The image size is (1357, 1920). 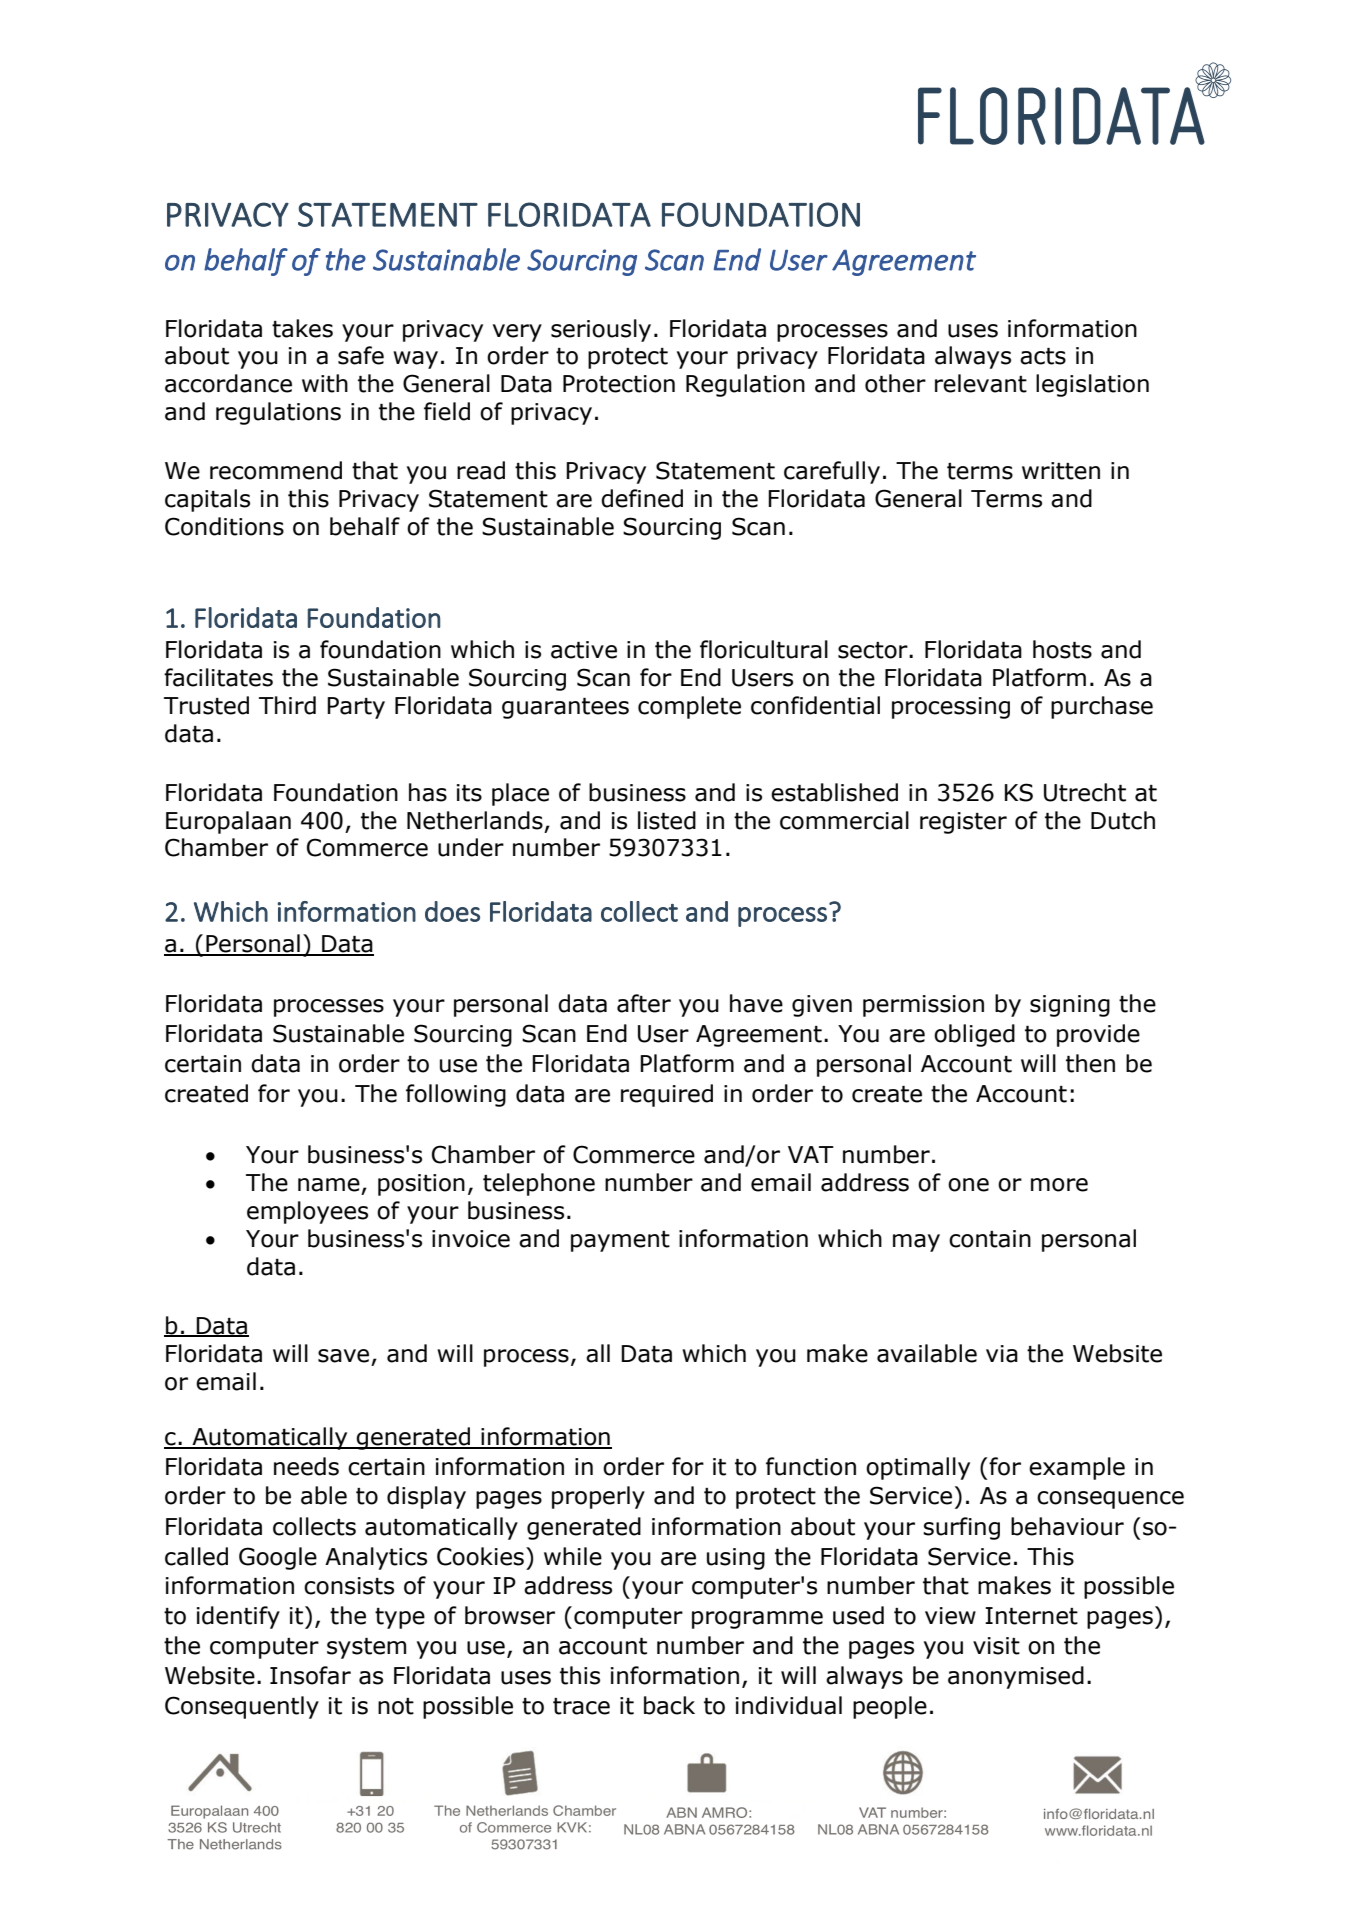 I want to click on complete, so click(x=689, y=707).
